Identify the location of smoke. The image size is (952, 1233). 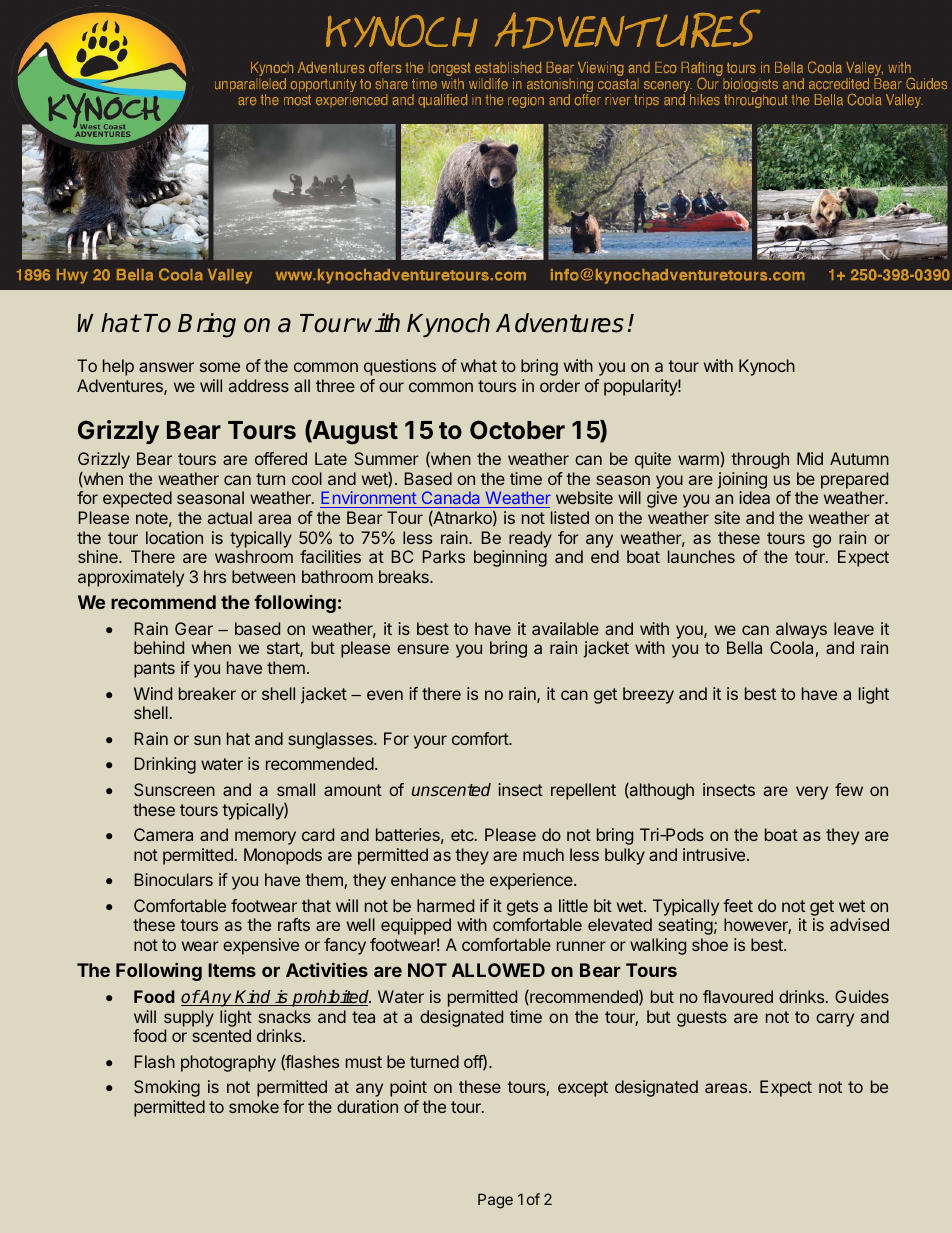
(254, 1106).
